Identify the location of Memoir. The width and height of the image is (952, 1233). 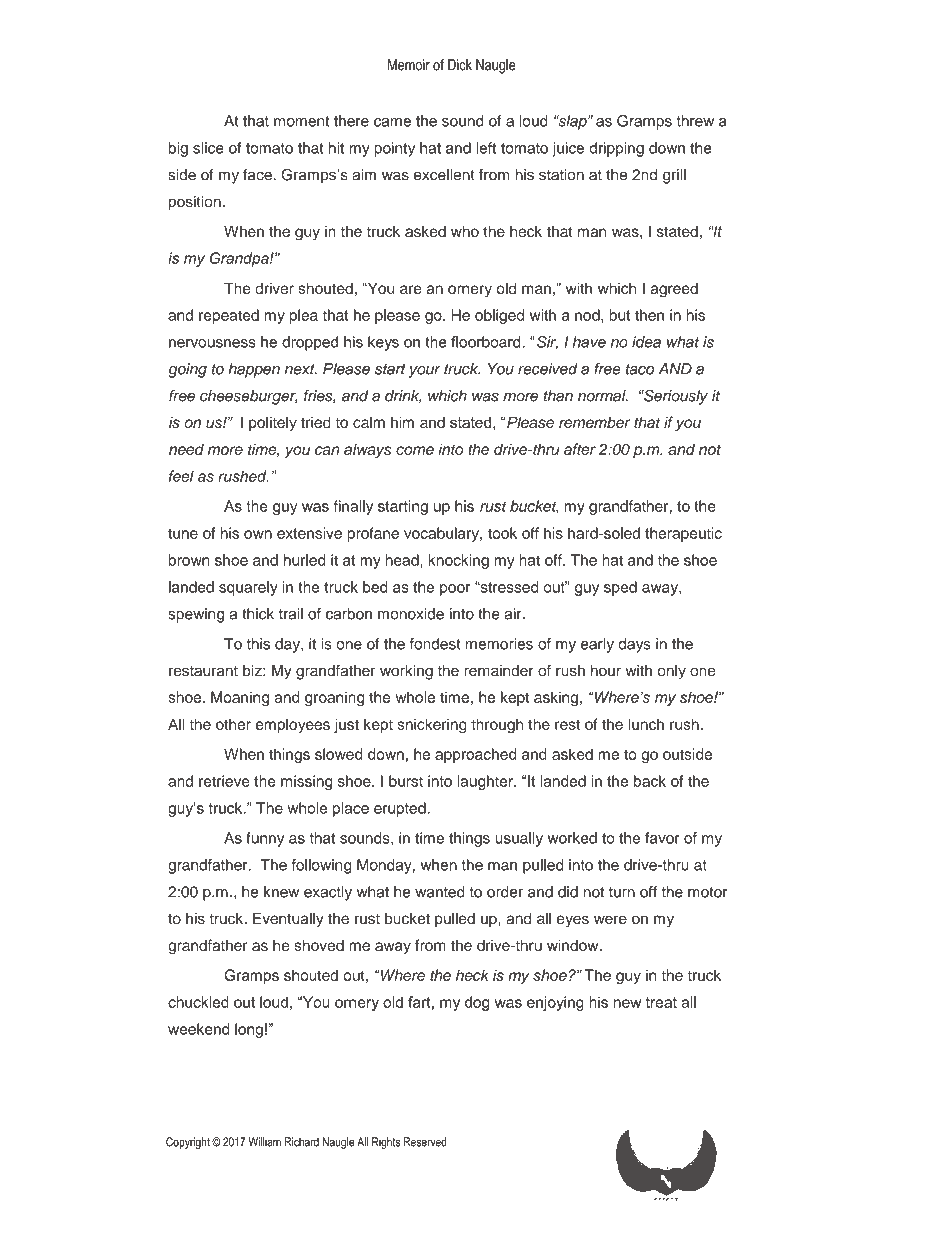
(409, 65).
